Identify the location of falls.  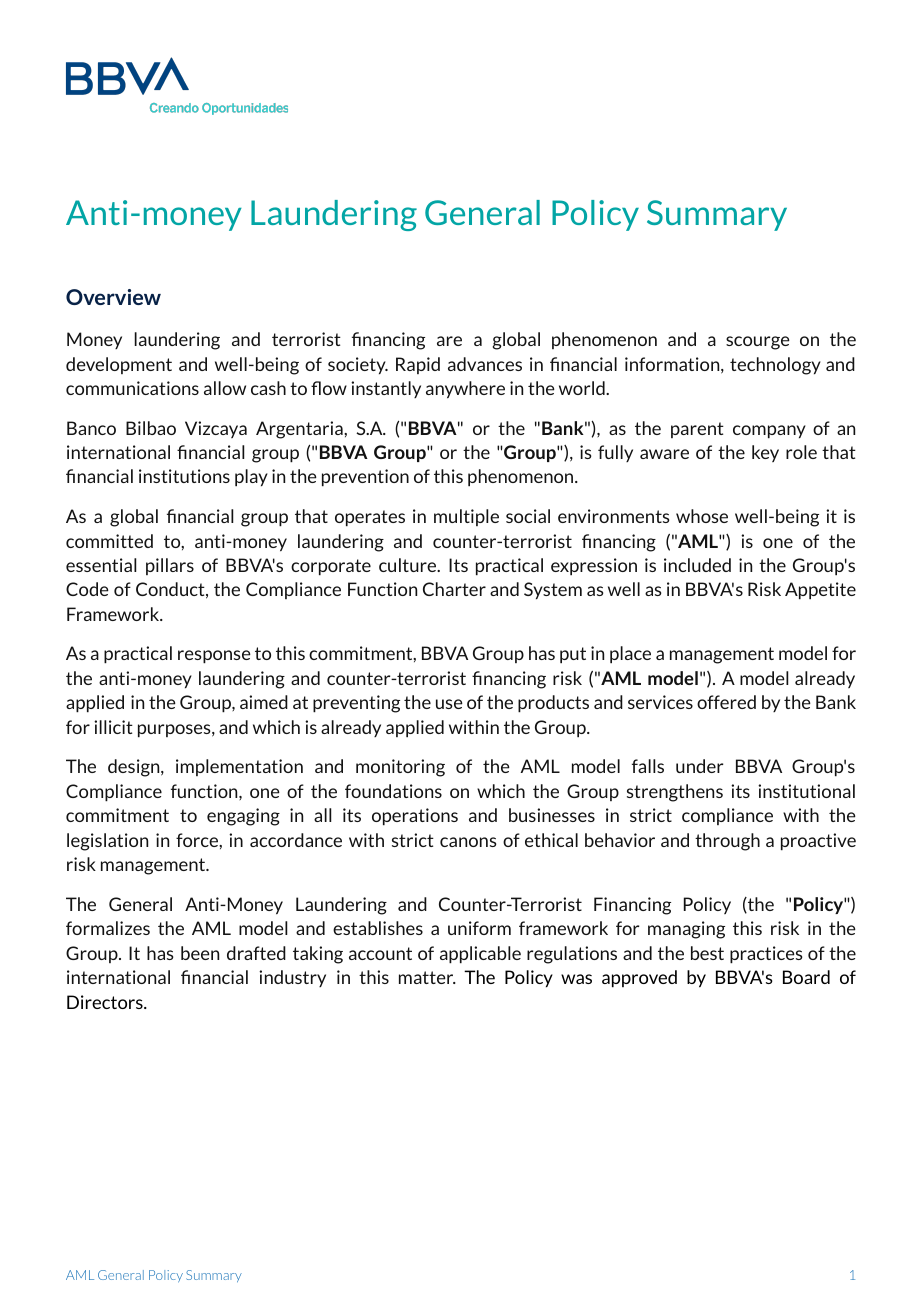
(648, 766).
